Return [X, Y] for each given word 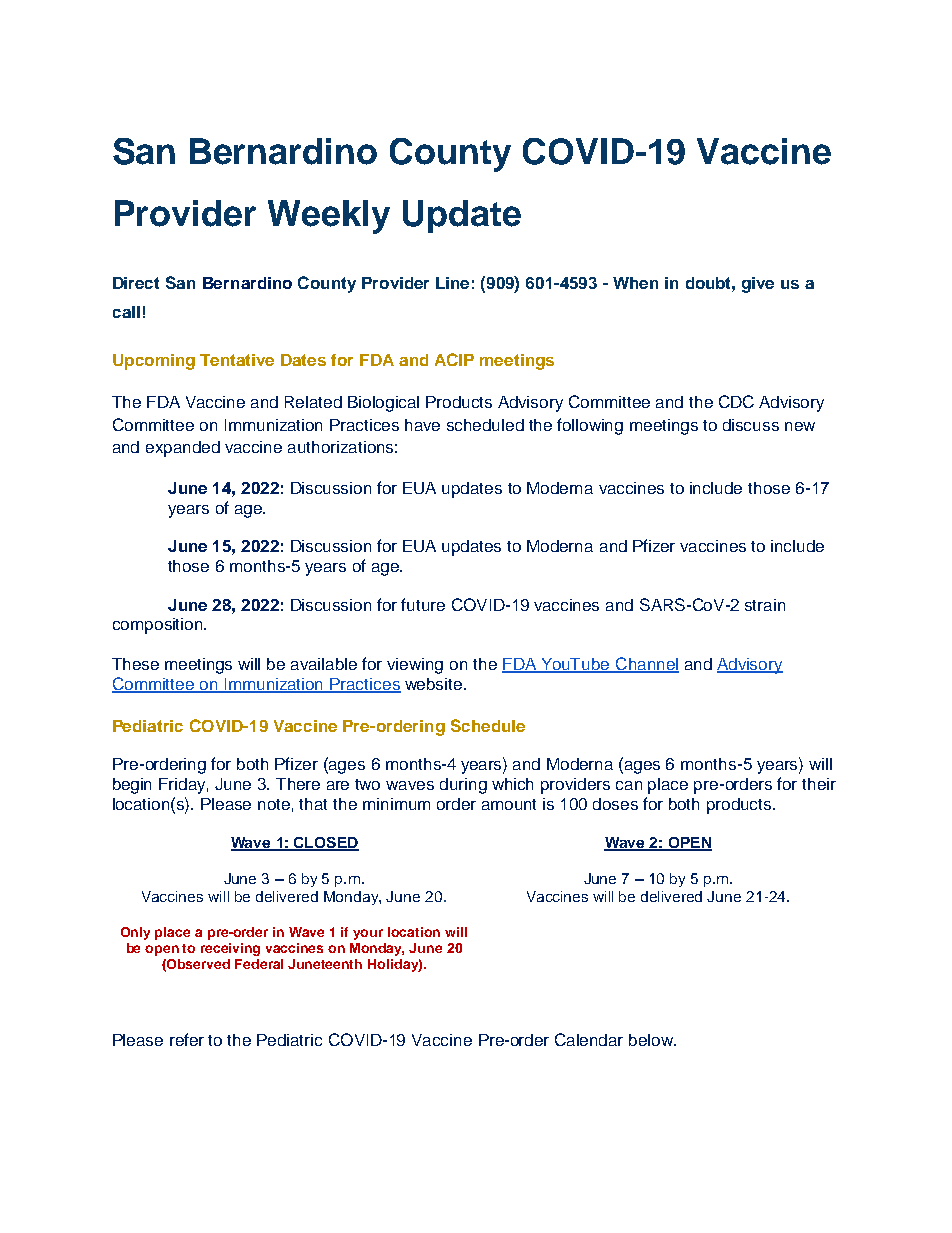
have [422, 425]
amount [509, 804]
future [423, 604]
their [819, 784]
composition [159, 626]
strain [765, 605]
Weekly [329, 217]
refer [187, 1039]
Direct [136, 283]
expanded [183, 449]
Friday [183, 786]
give [758, 285]
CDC [736, 401]
